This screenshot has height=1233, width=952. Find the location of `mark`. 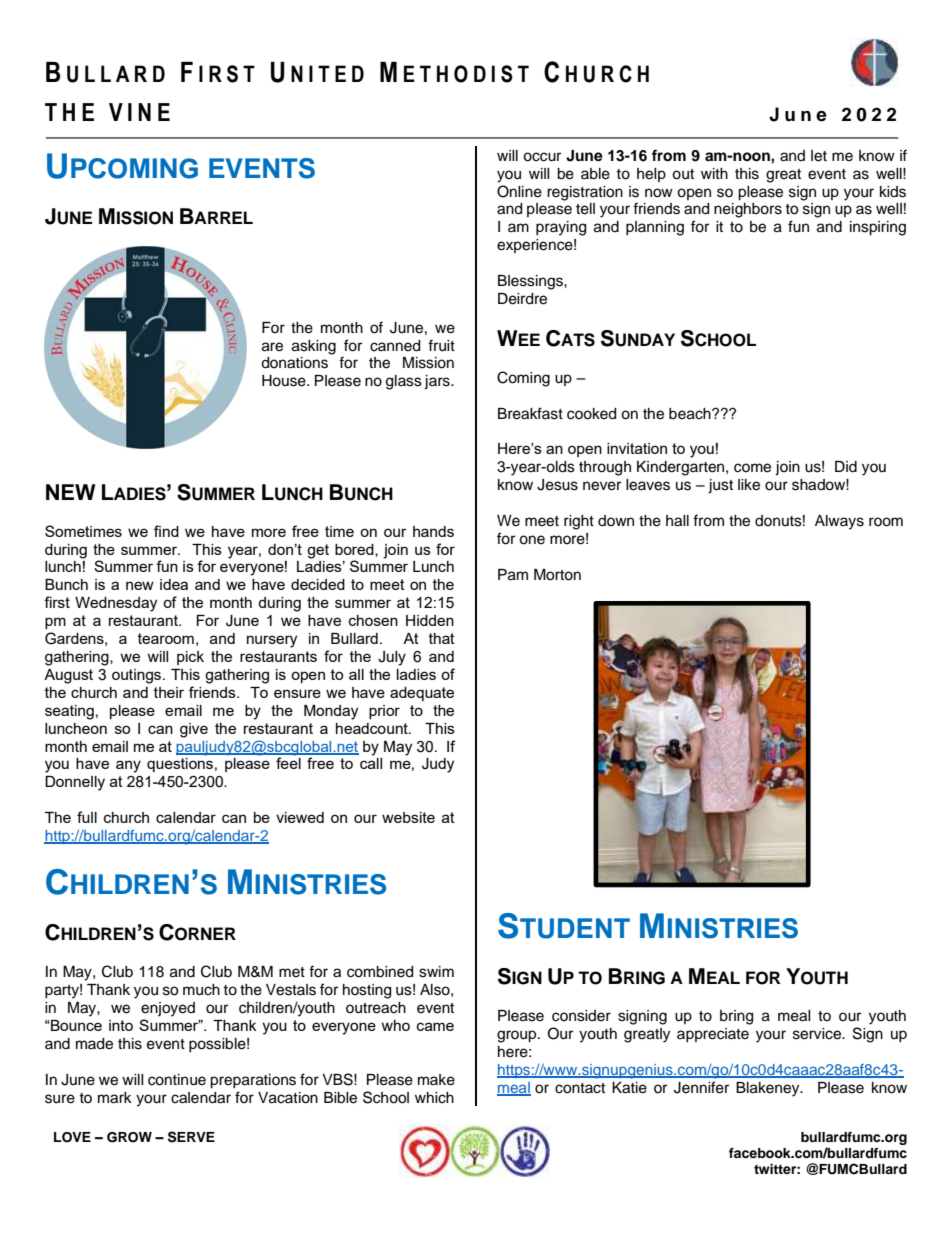

mark is located at coordinates (115, 1098).
